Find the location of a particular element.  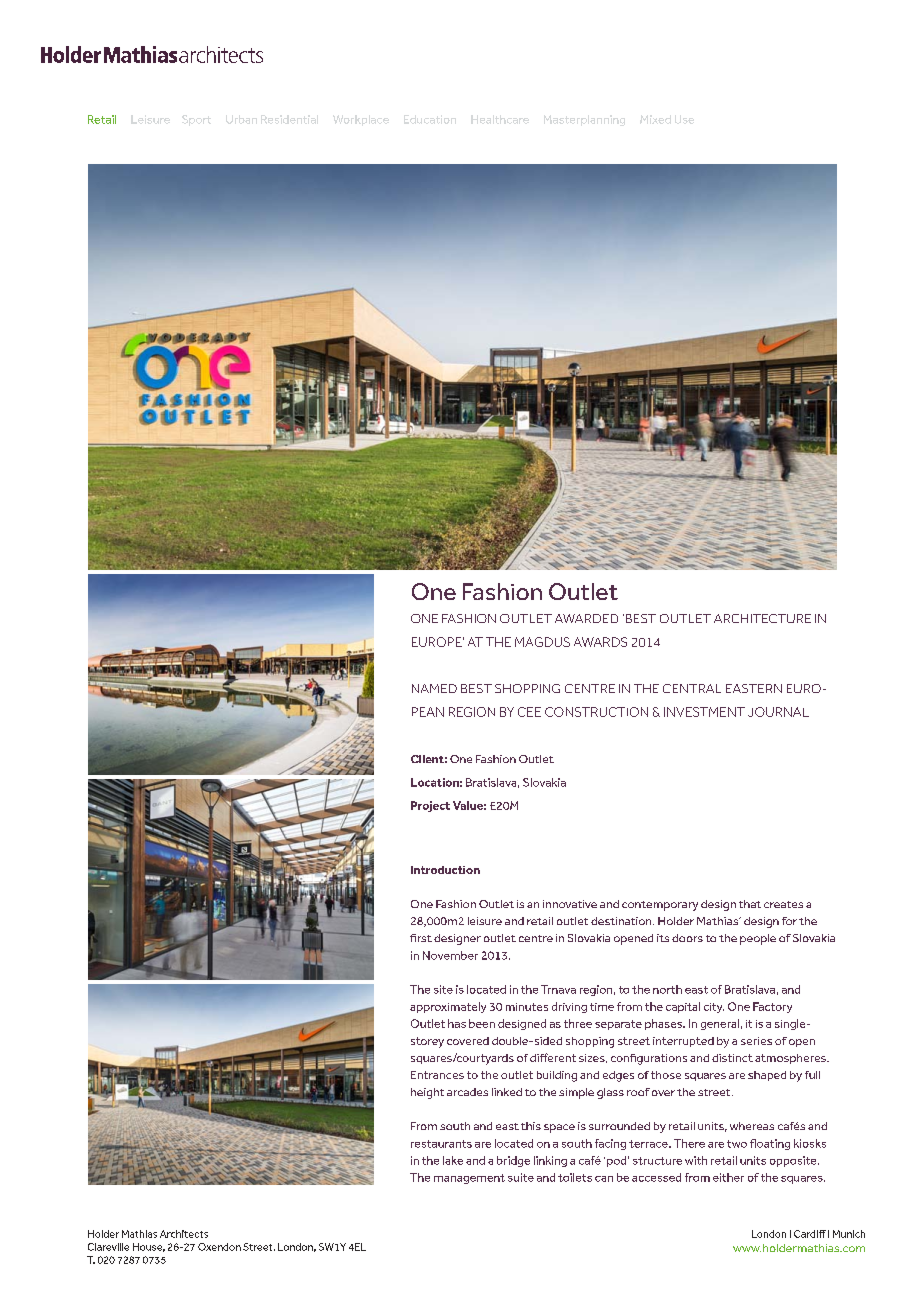

ARCHITECTURE is located at coordinates (762, 618).
